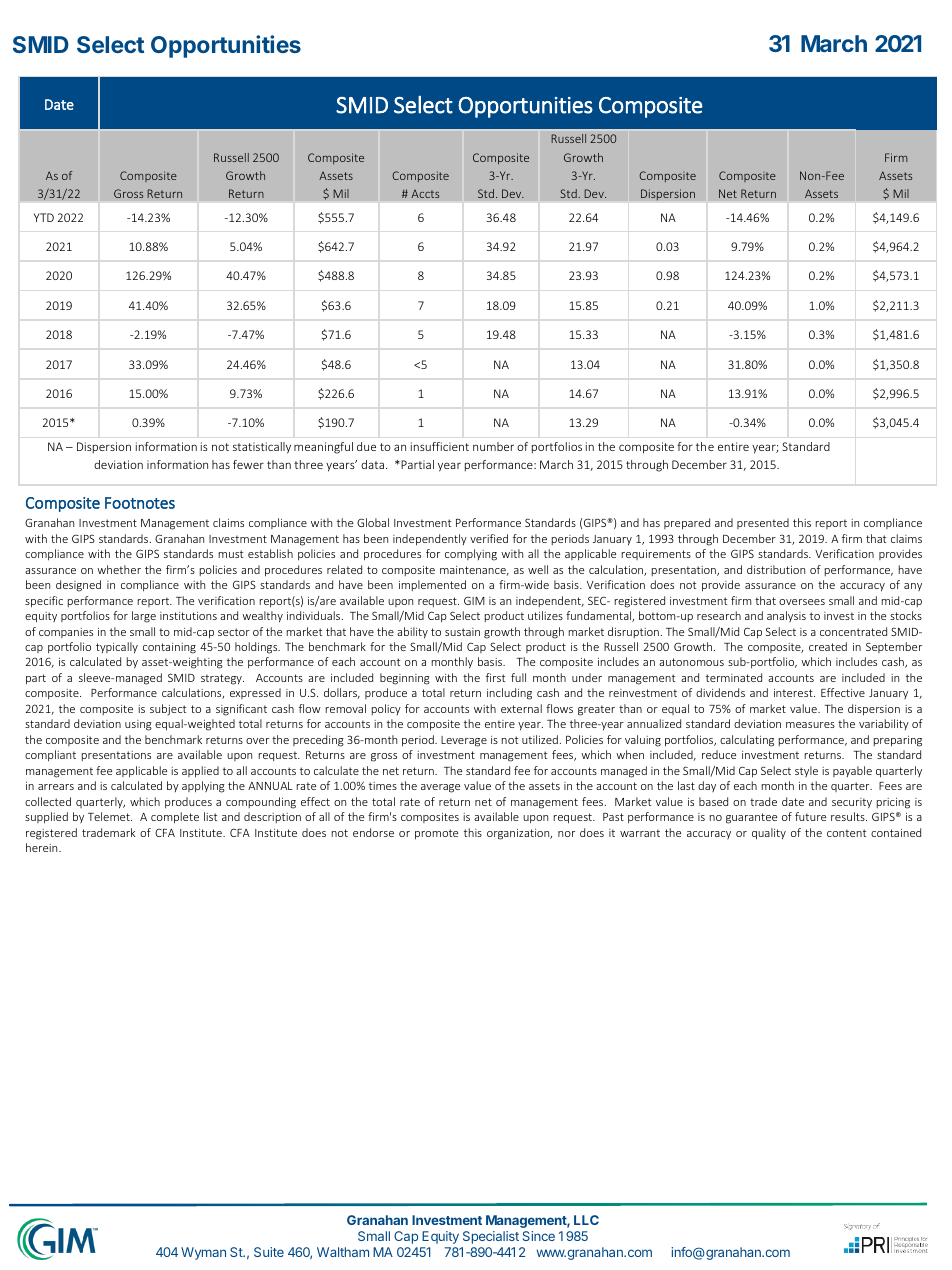  Describe the element at coordinates (269, 1252) in the screenshot. I see `Suite` at that location.
